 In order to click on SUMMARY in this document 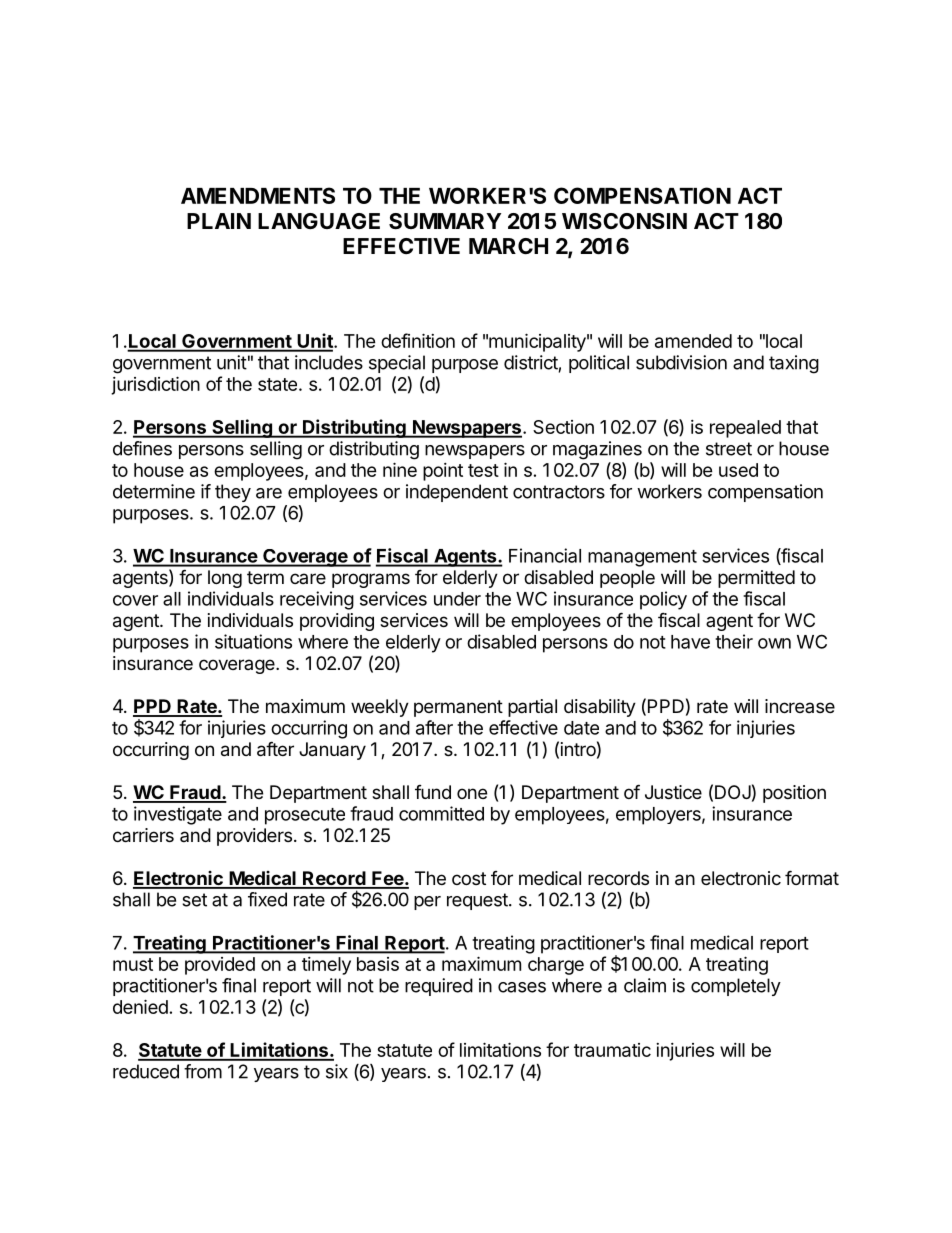, I will do `click(445, 221)`.
